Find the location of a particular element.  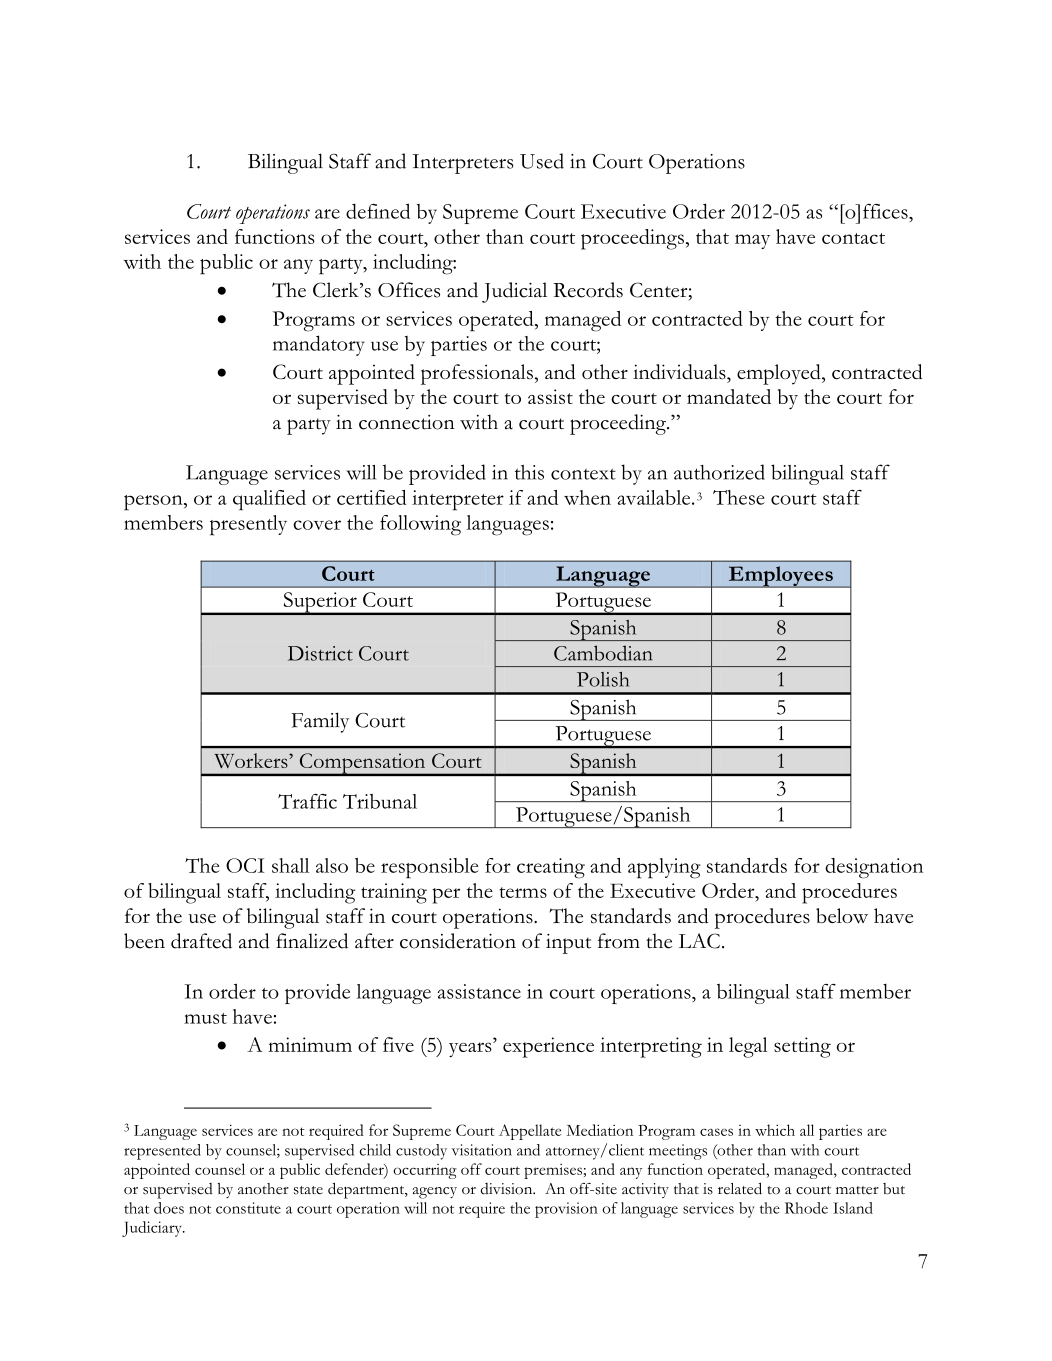

input is located at coordinates (568, 944).
